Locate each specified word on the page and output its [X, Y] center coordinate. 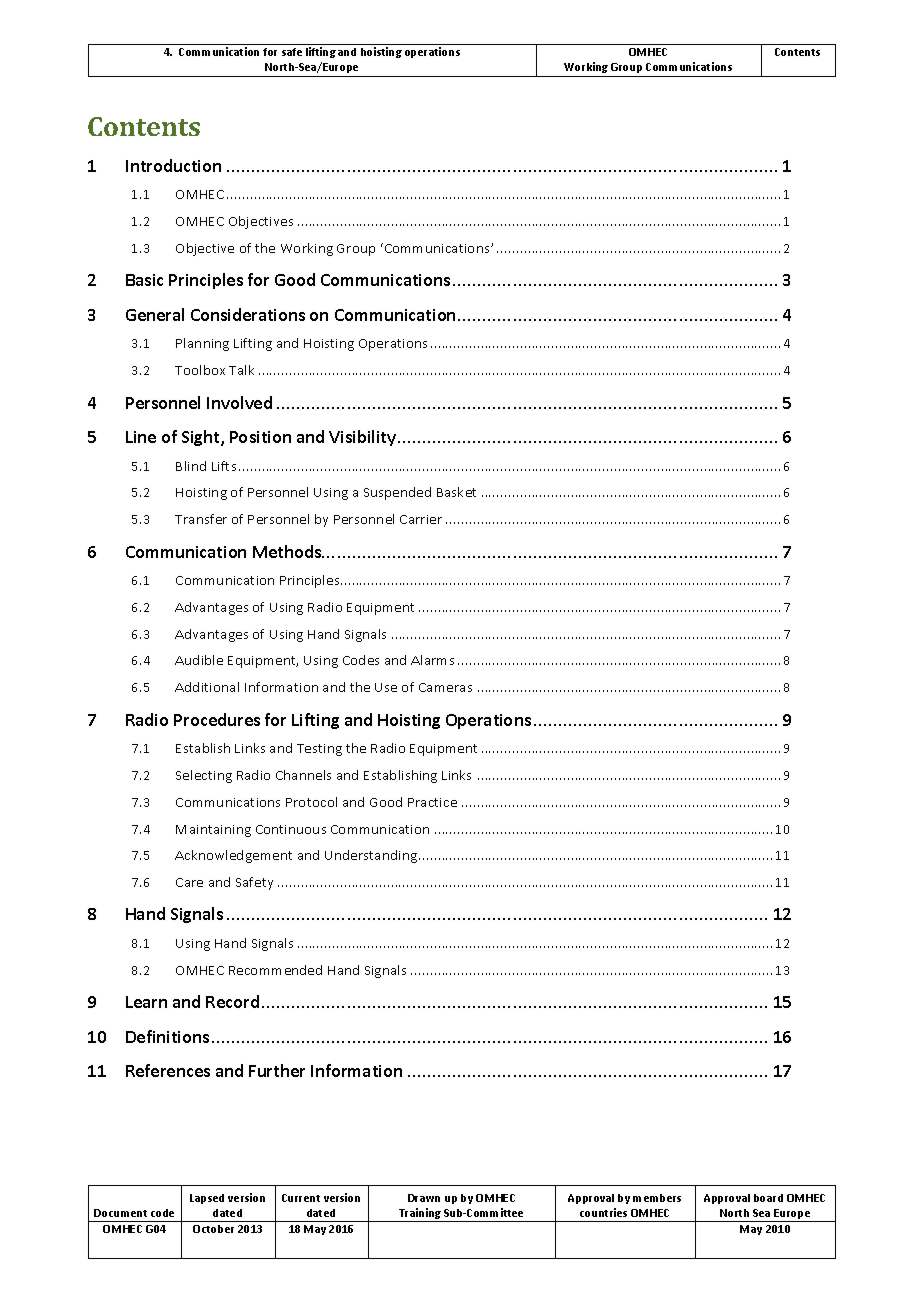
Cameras [445, 687]
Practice [432, 802]
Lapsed [207, 1199]
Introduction [173, 165]
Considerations [248, 314]
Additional [207, 687]
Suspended [397, 493]
